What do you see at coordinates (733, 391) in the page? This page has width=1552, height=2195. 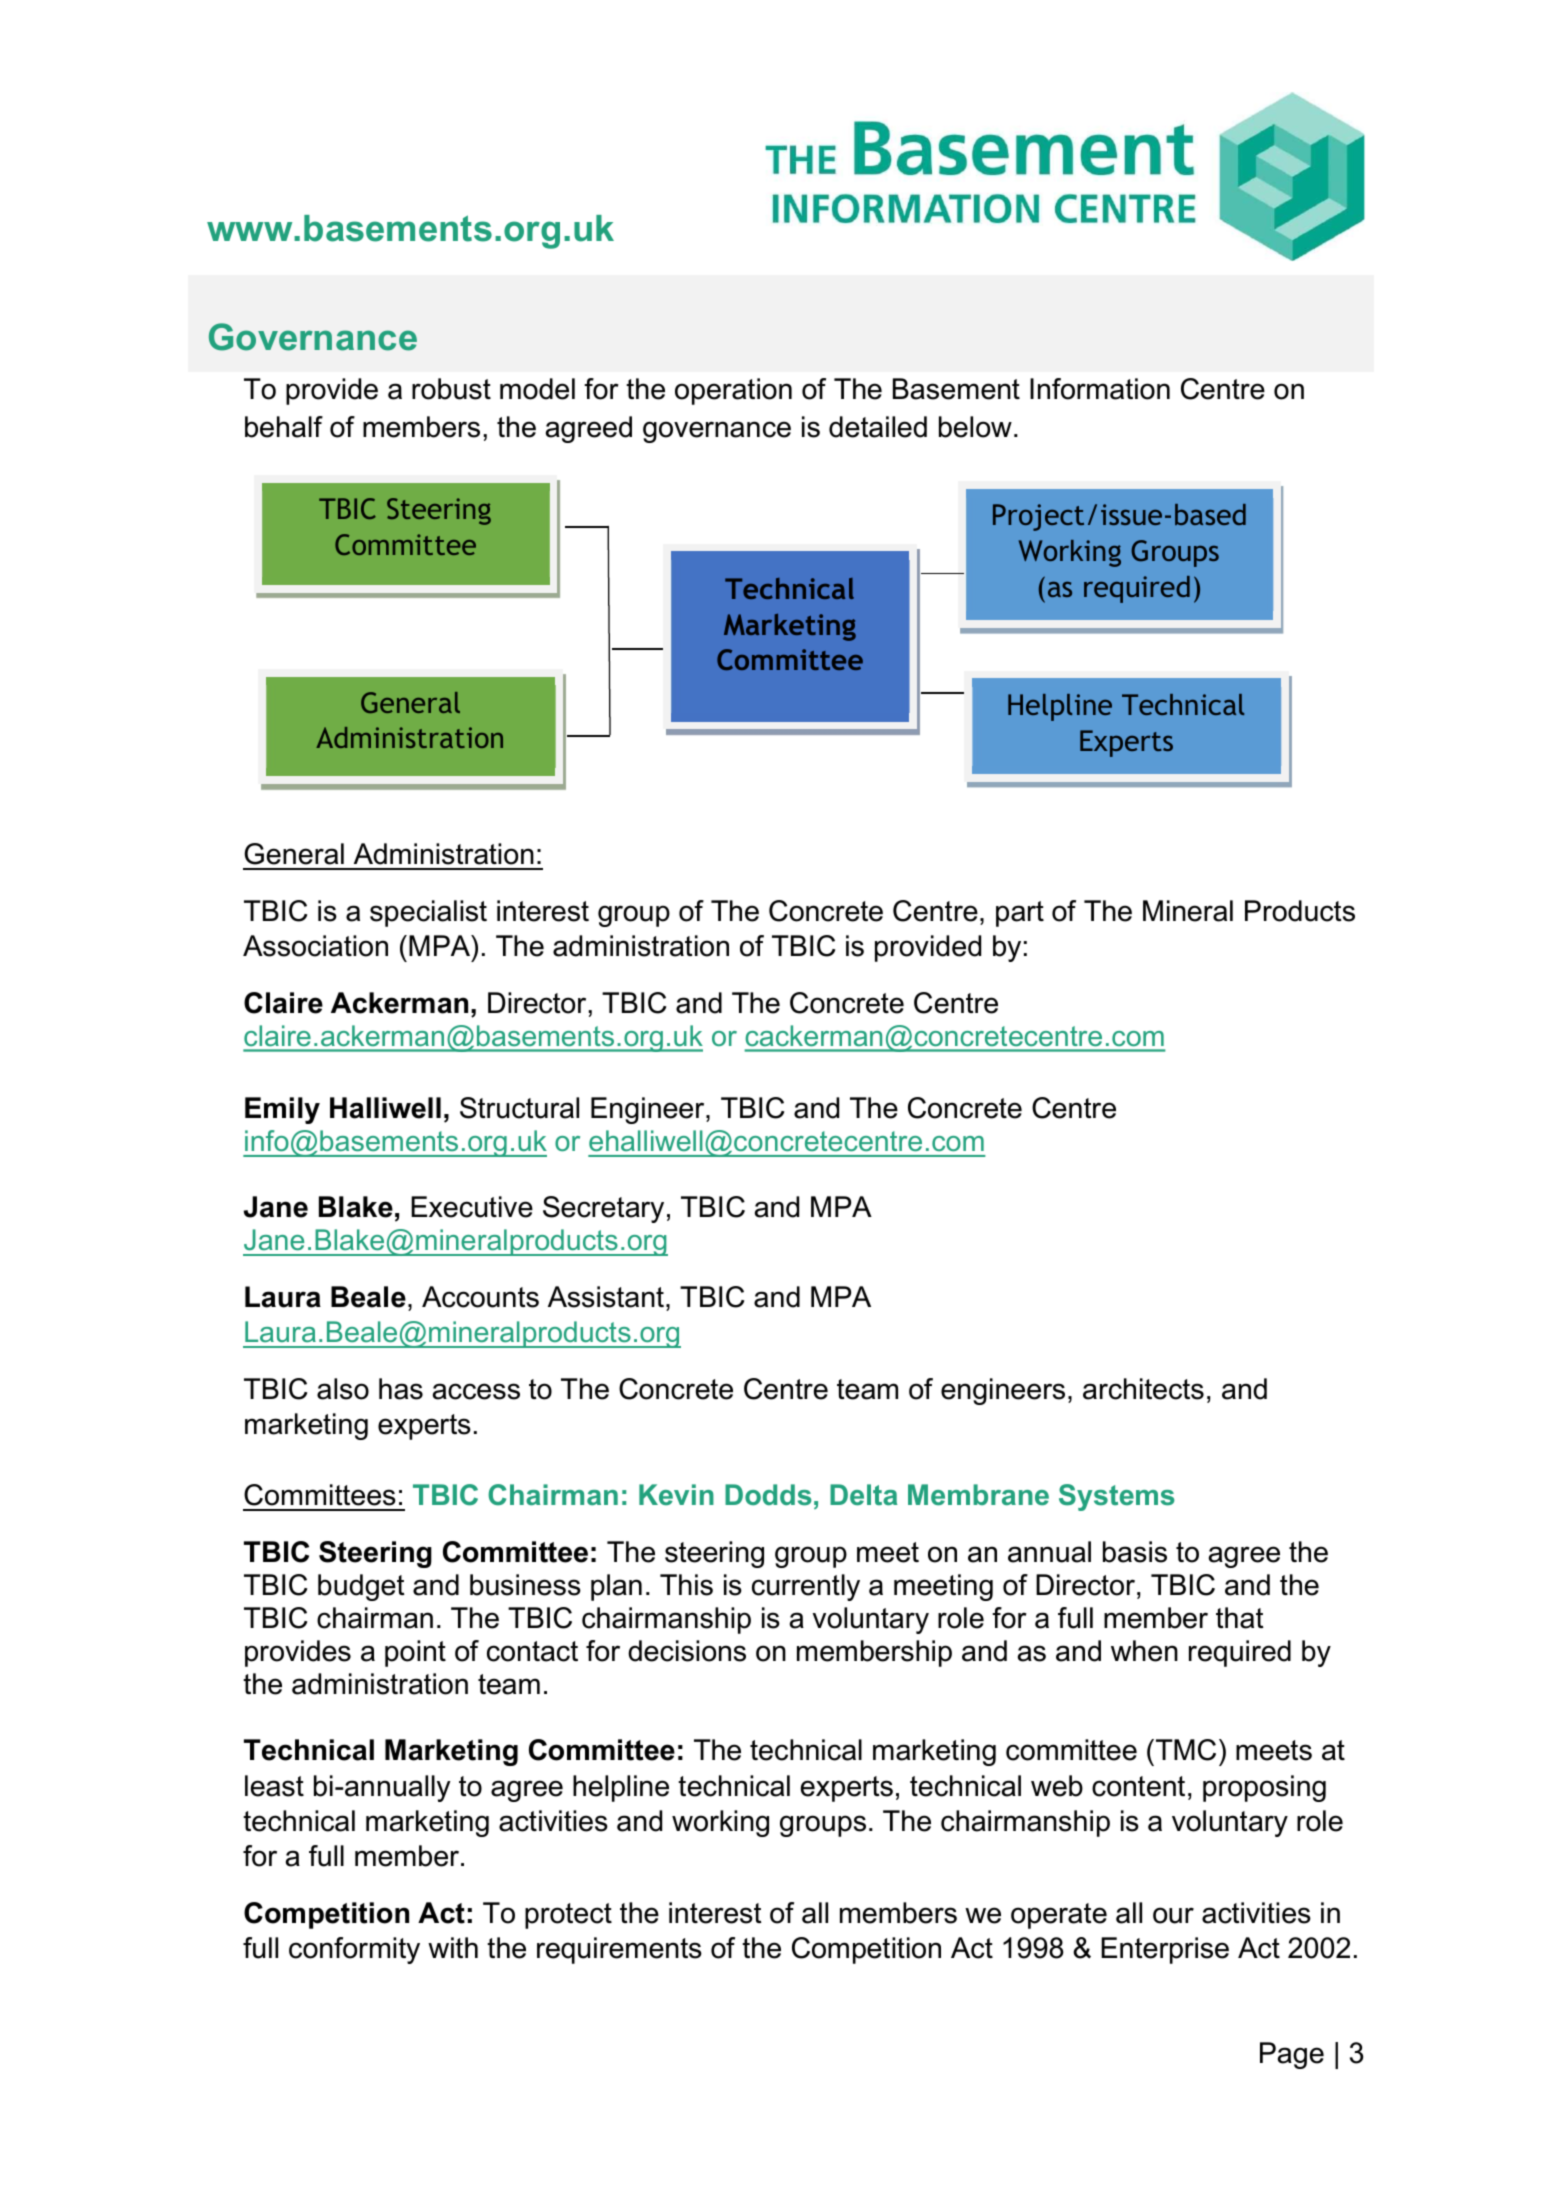 I see `operation` at bounding box center [733, 391].
